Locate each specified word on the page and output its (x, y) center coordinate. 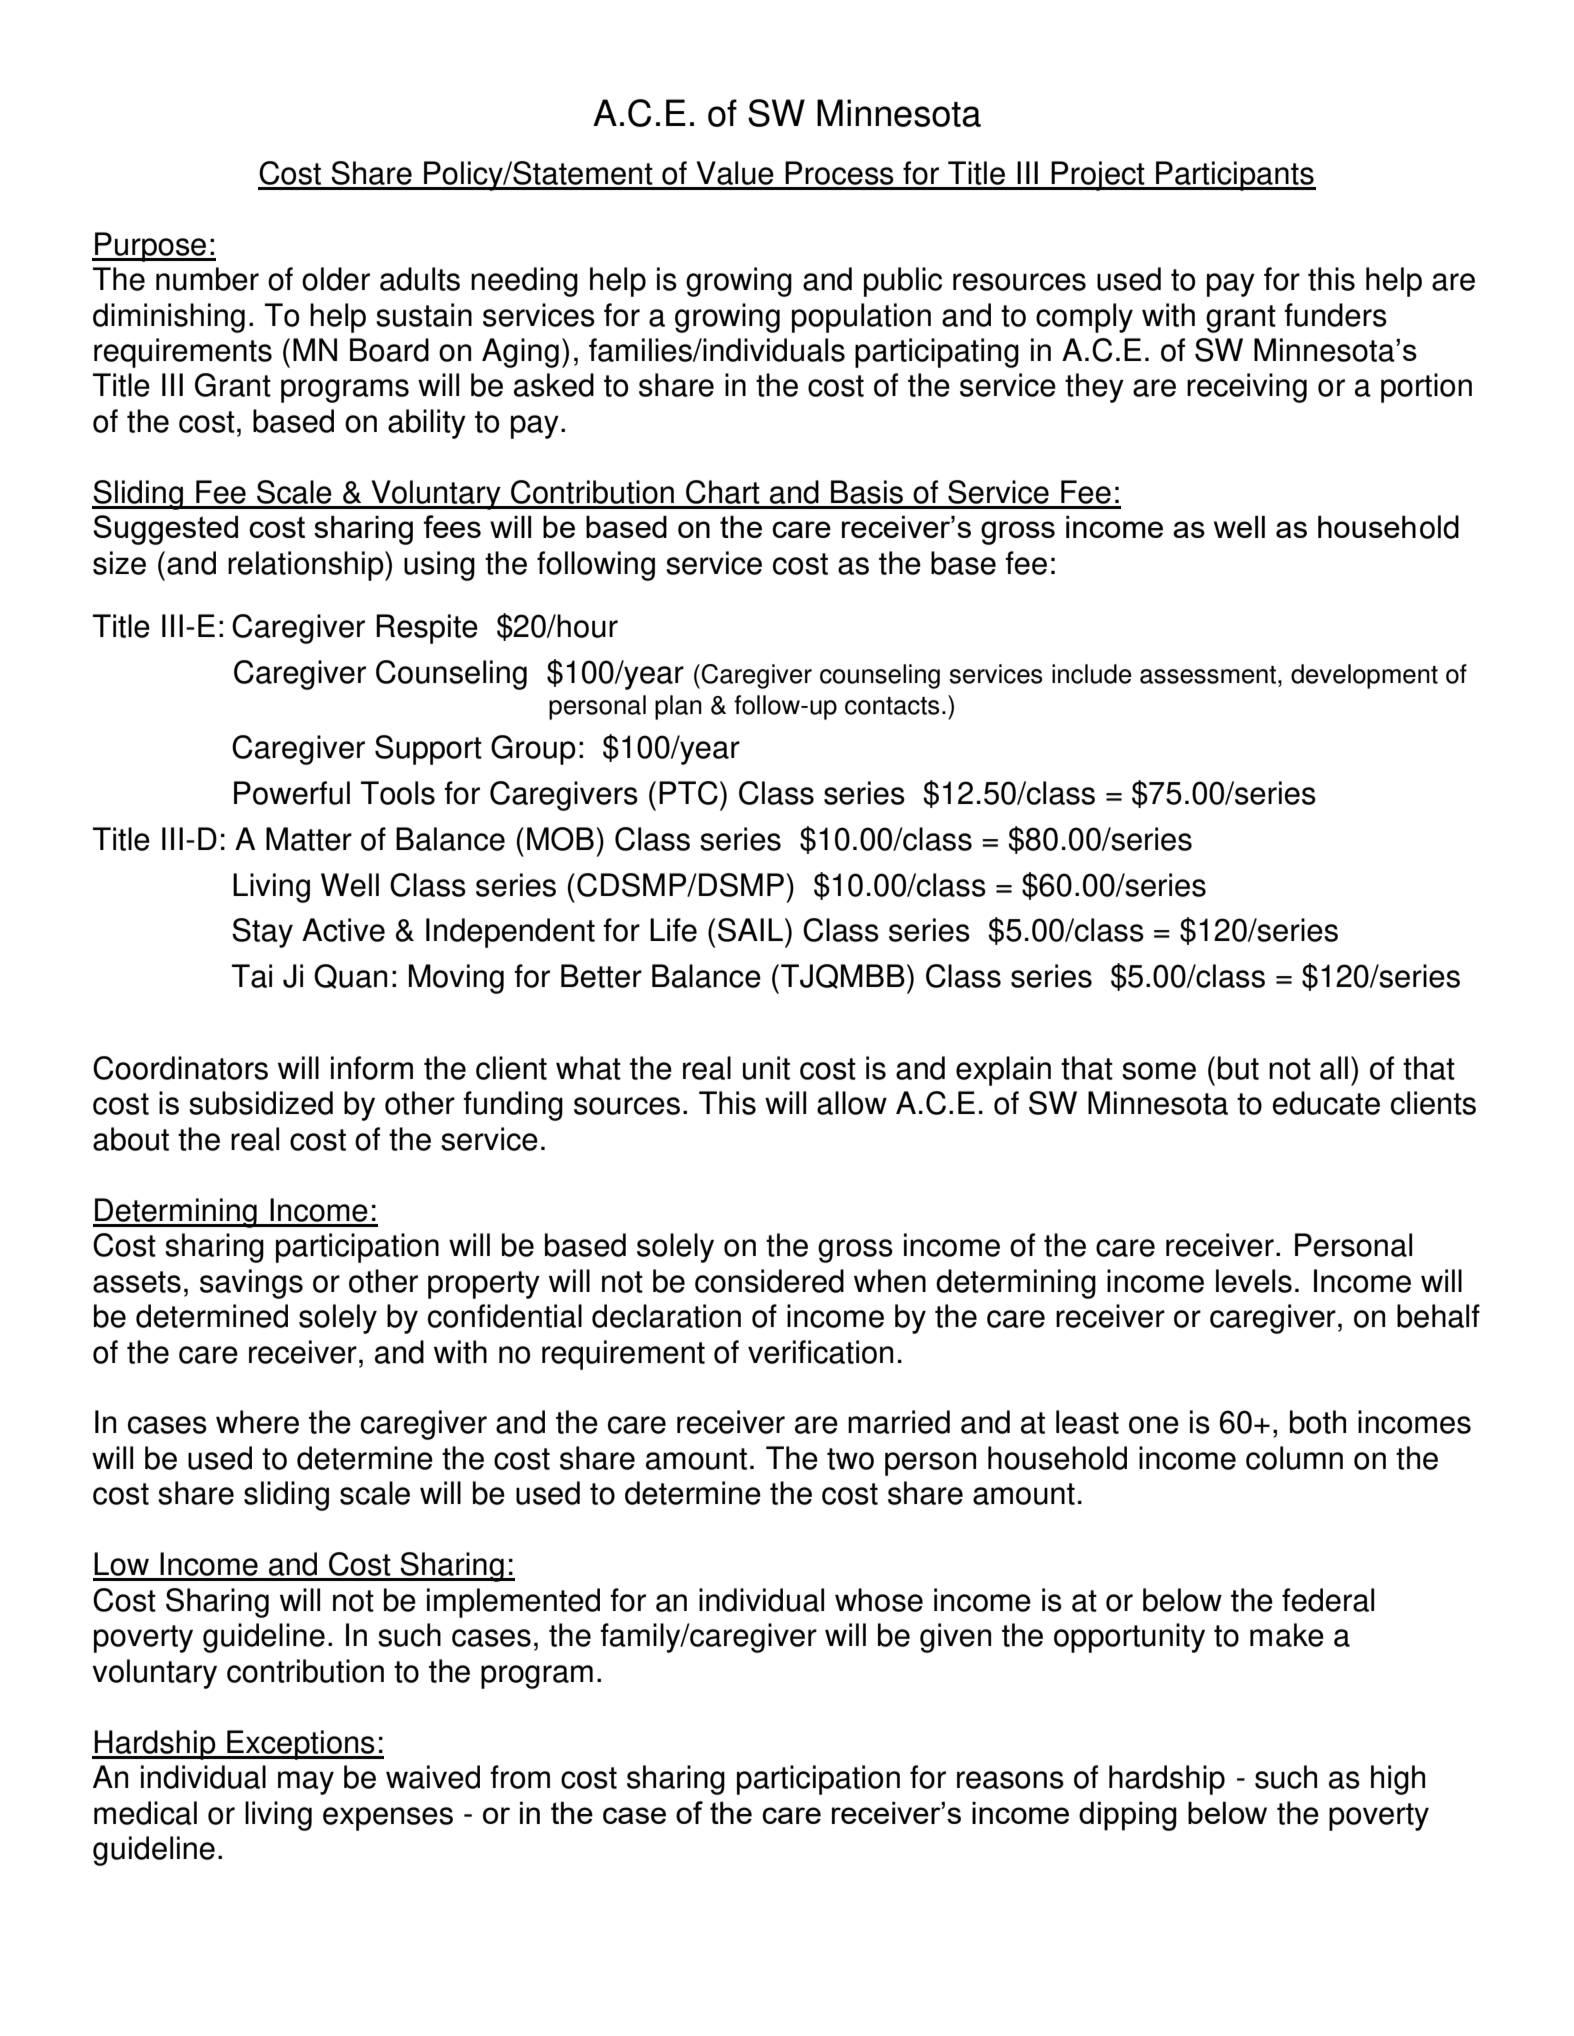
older (336, 279)
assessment (1208, 675)
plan (678, 707)
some (1159, 1071)
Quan (350, 976)
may (306, 1783)
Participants (1235, 176)
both (1318, 1422)
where (257, 1422)
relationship (307, 566)
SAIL (750, 930)
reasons (1010, 1780)
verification (820, 1352)
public (903, 282)
